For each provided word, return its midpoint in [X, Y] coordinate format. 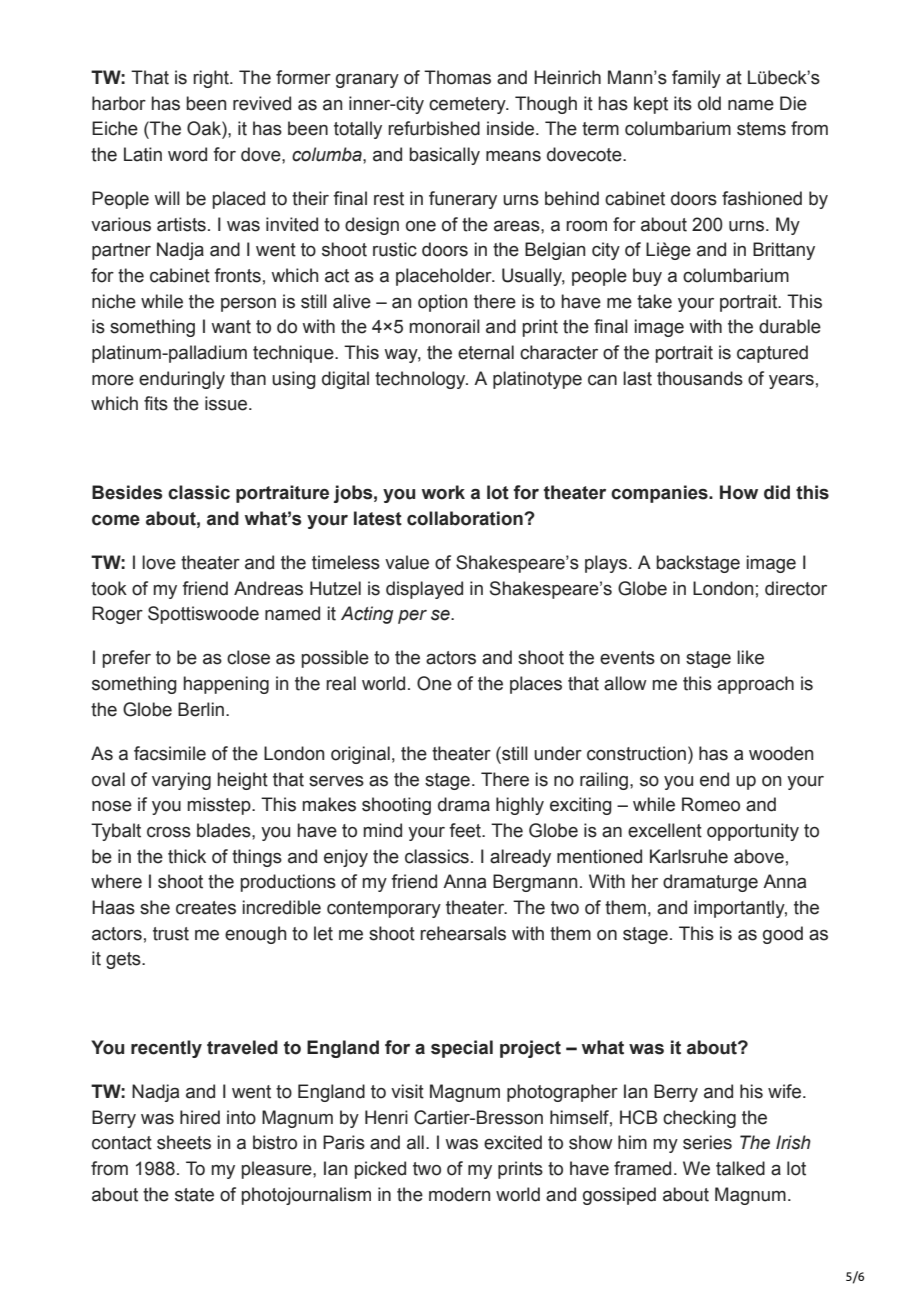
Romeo [711, 804]
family [696, 79]
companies [660, 494]
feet [466, 830]
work [443, 492]
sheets [184, 1142]
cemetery [468, 105]
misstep [220, 806]
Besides [127, 492]
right [212, 79]
